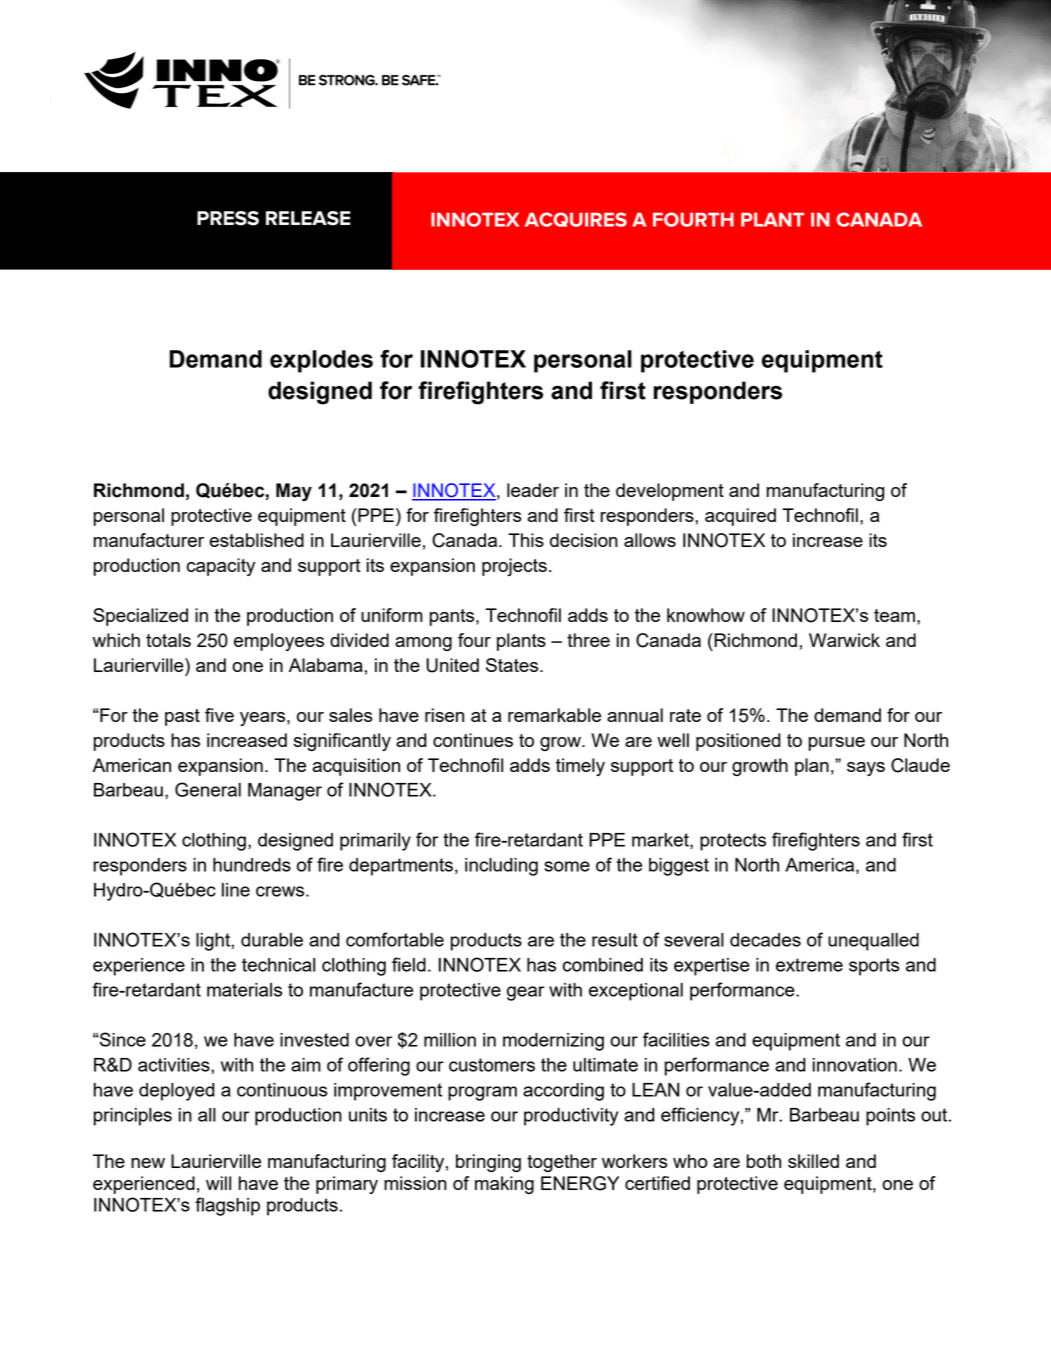 The height and width of the image is (1360, 1051). I want to click on May, so click(294, 492).
